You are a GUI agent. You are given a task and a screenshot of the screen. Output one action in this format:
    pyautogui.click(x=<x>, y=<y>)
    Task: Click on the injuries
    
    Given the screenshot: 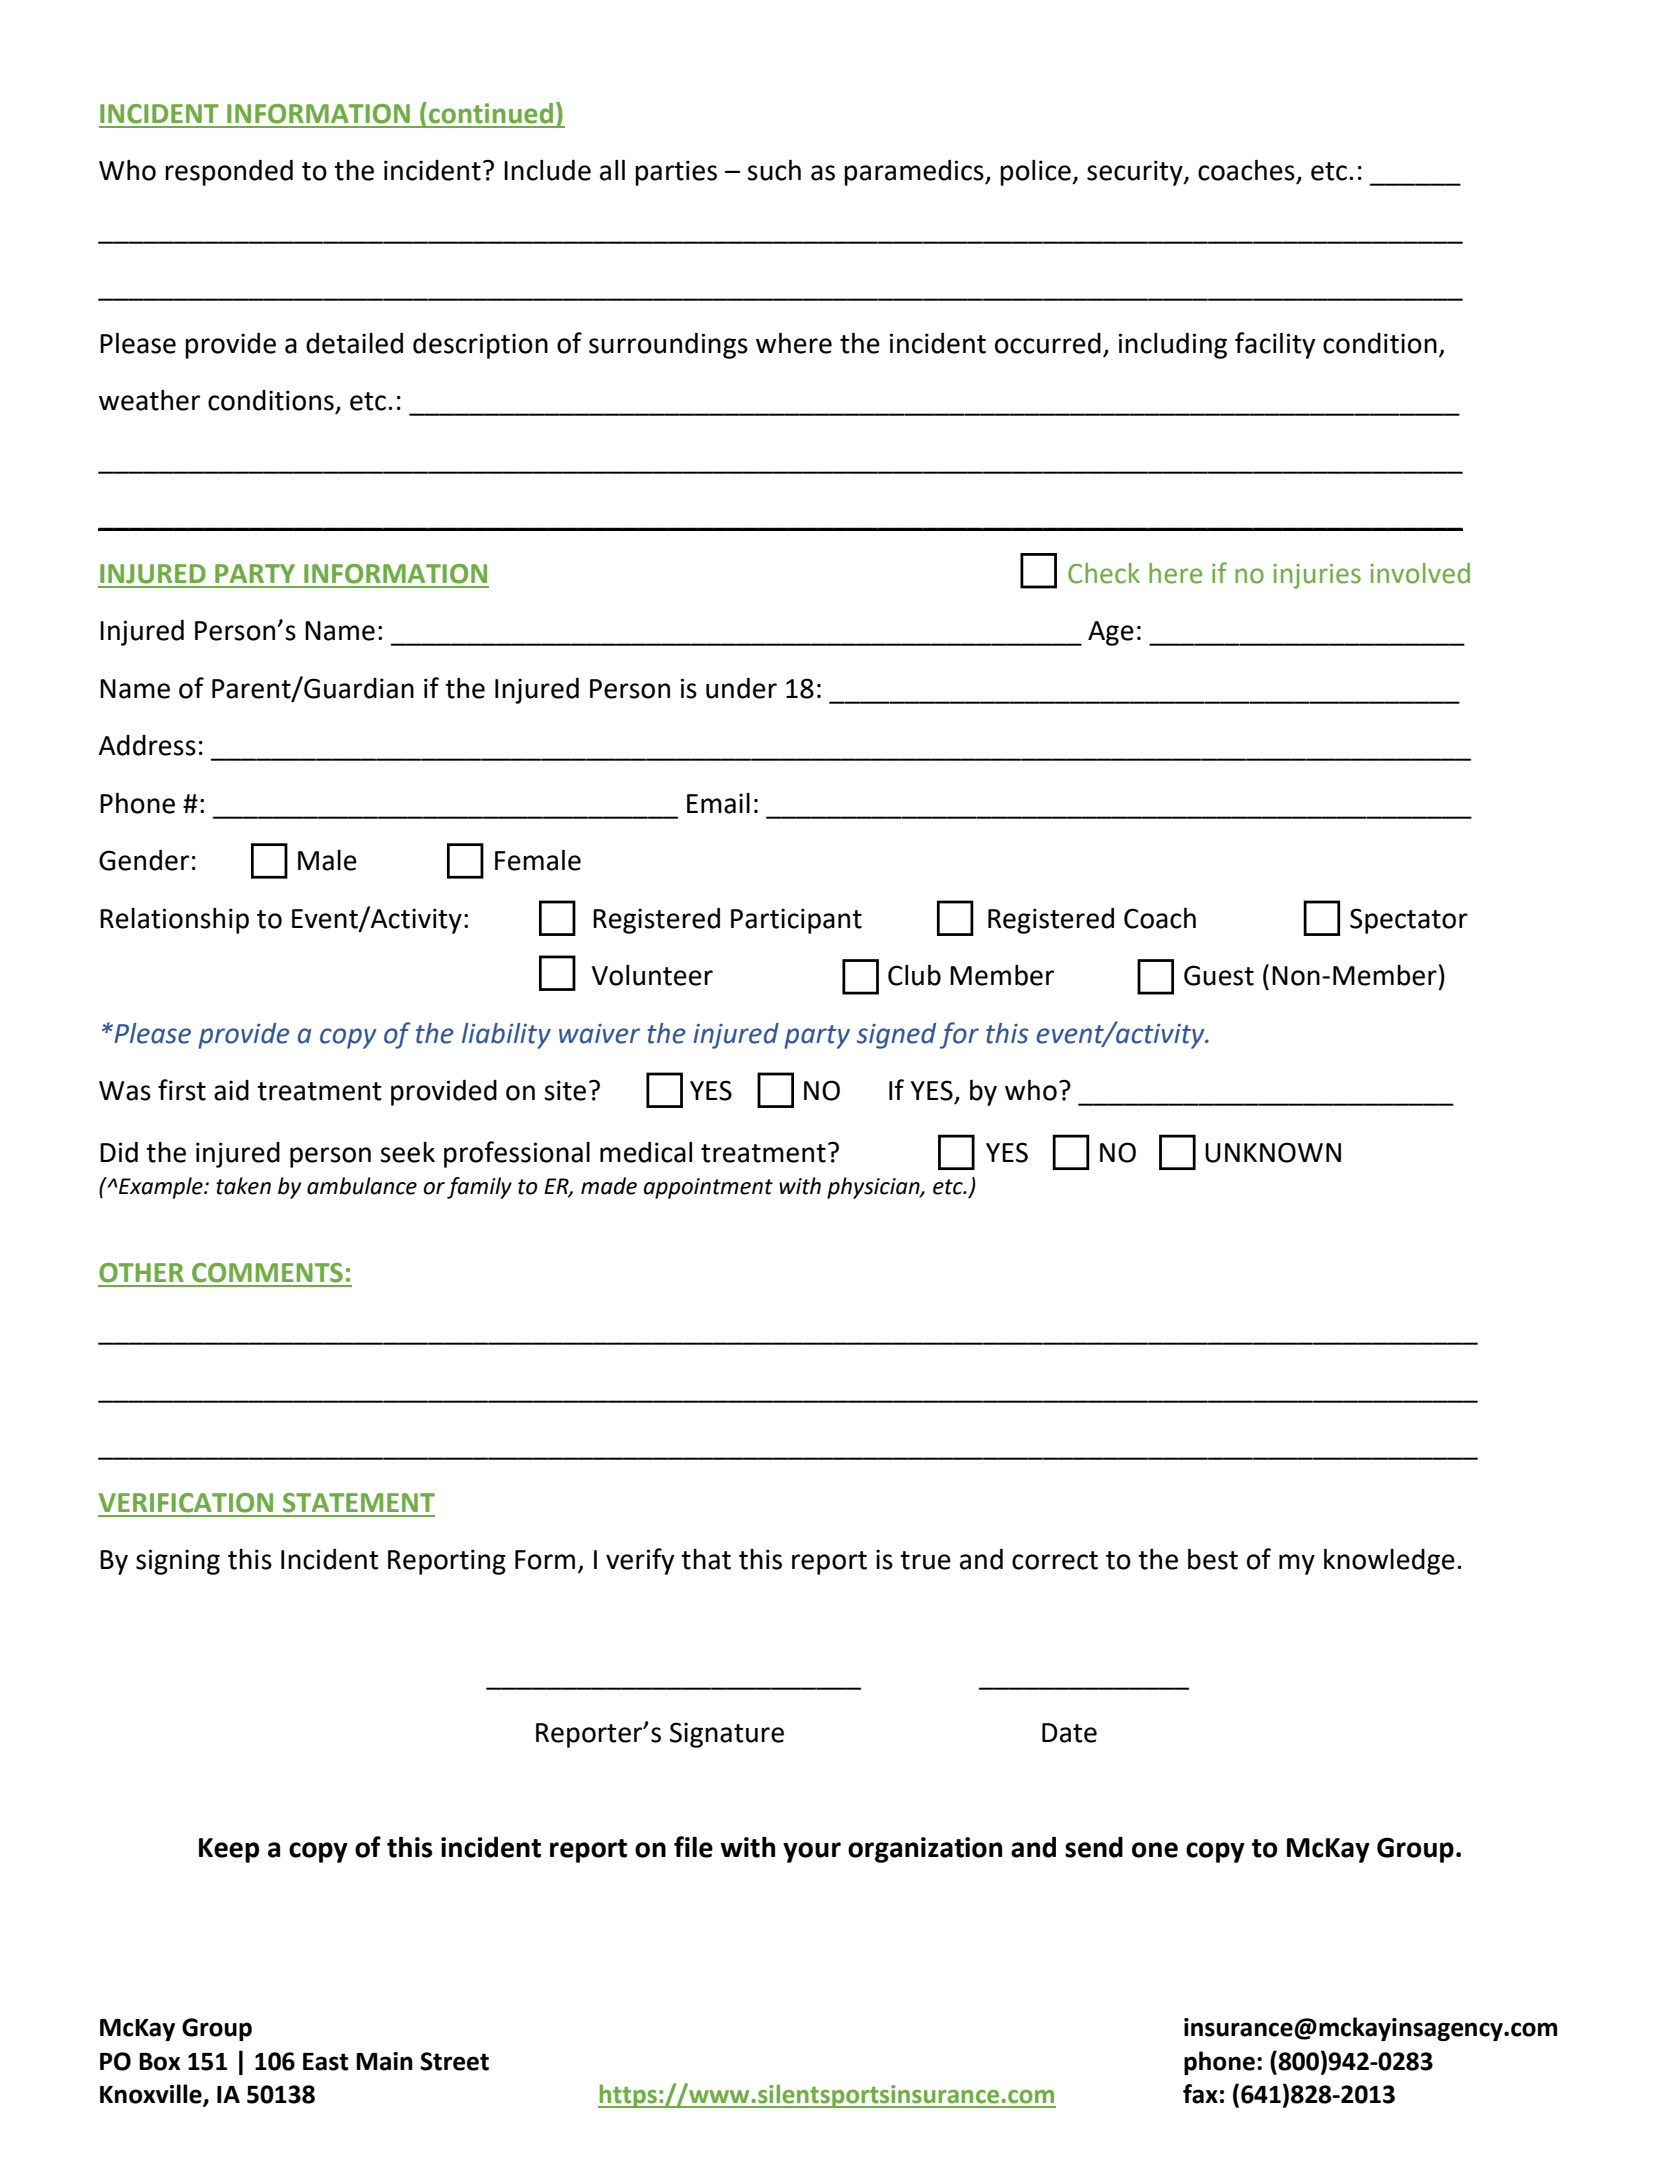 What is the action you would take?
    pyautogui.click(x=1317, y=576)
